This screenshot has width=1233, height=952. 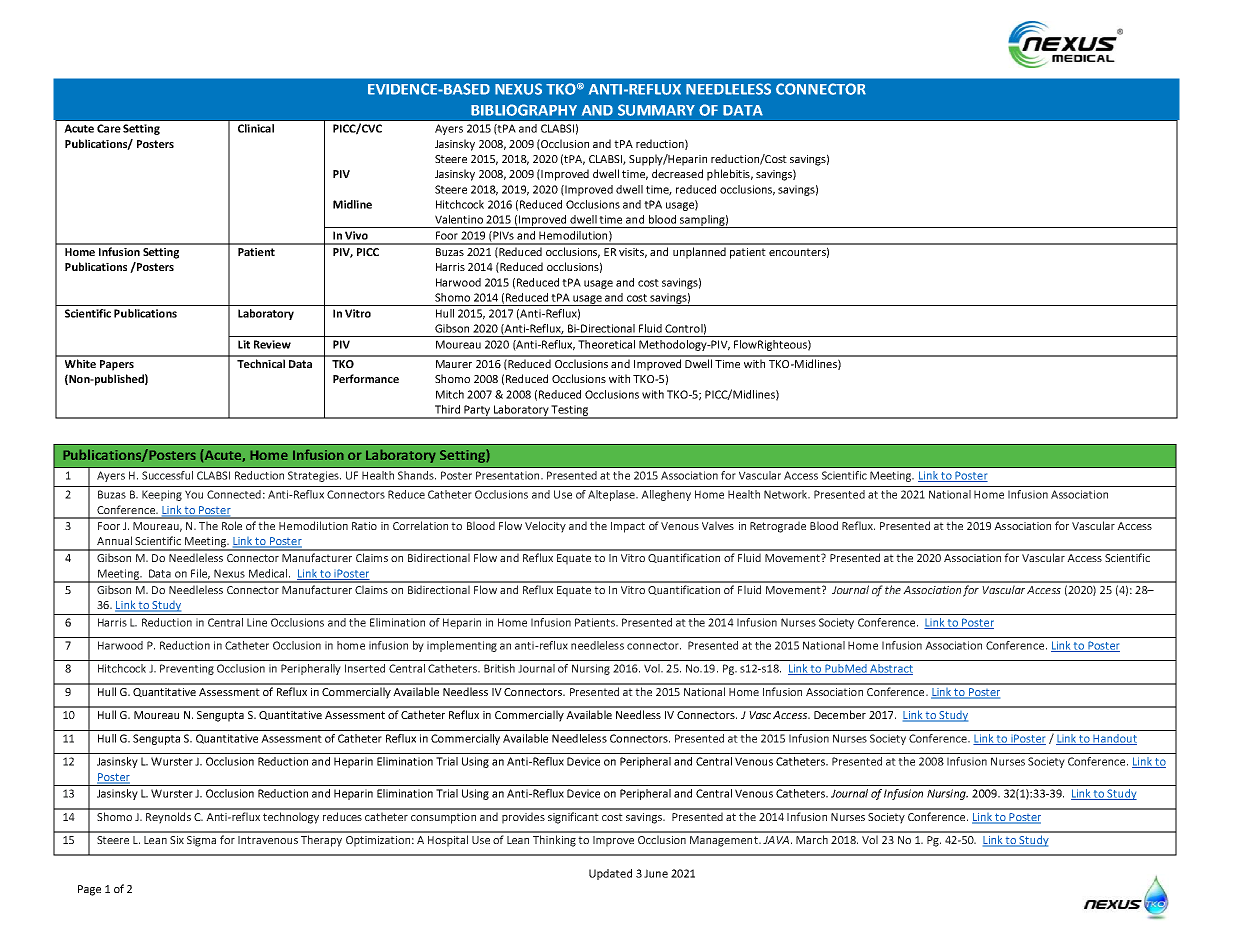 What do you see at coordinates (610, 874) in the screenshot?
I see `Updated` at bounding box center [610, 874].
